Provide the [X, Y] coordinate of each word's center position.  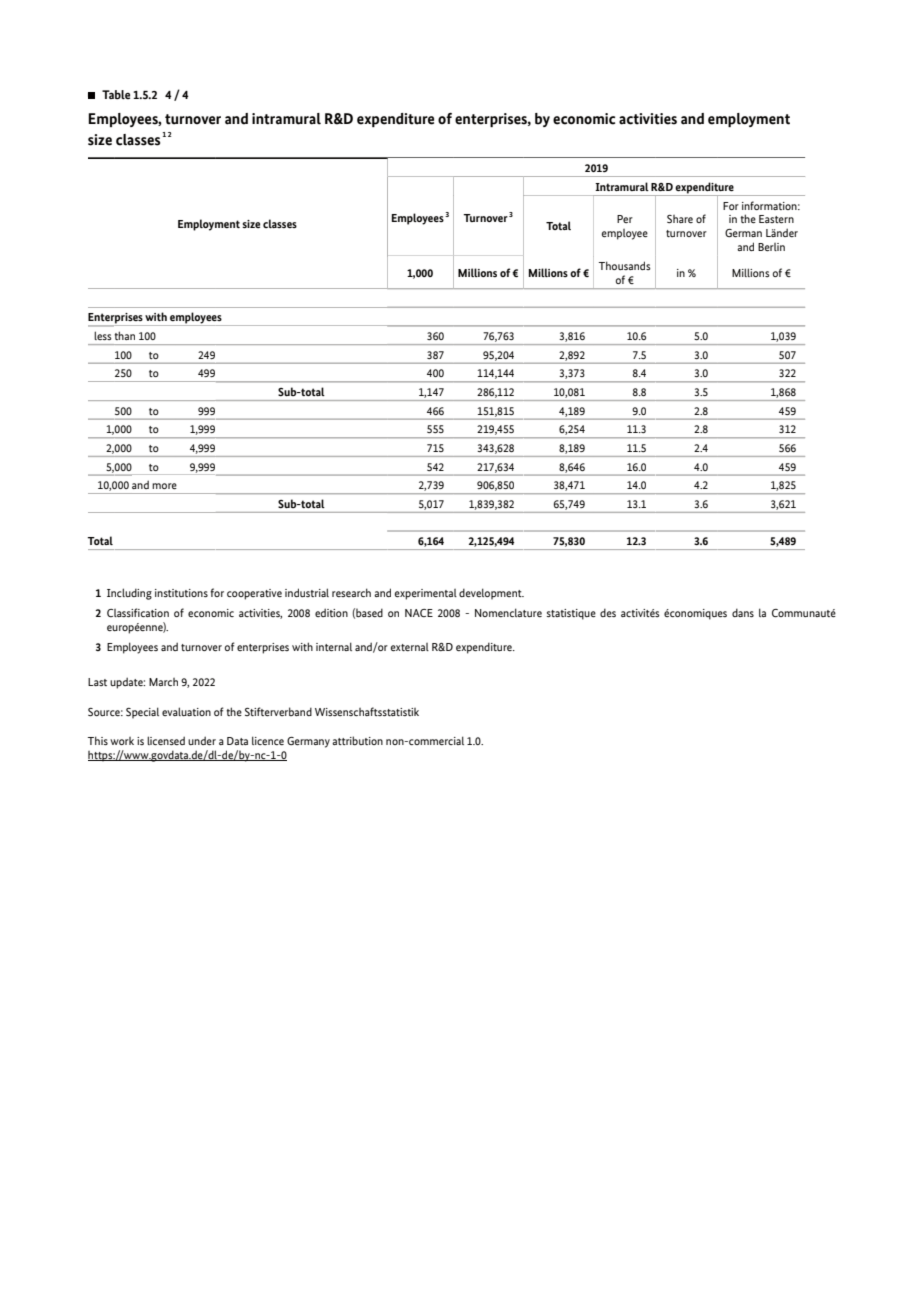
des [608, 613]
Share [680, 219]
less [102, 335]
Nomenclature [508, 612]
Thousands [625, 265]
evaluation [186, 711]
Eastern [776, 219]
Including [129, 594]
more [164, 486]
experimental [426, 594]
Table [116, 94]
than [124, 335]
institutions [181, 593]
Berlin [771, 247]
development [491, 594]
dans [743, 613]
